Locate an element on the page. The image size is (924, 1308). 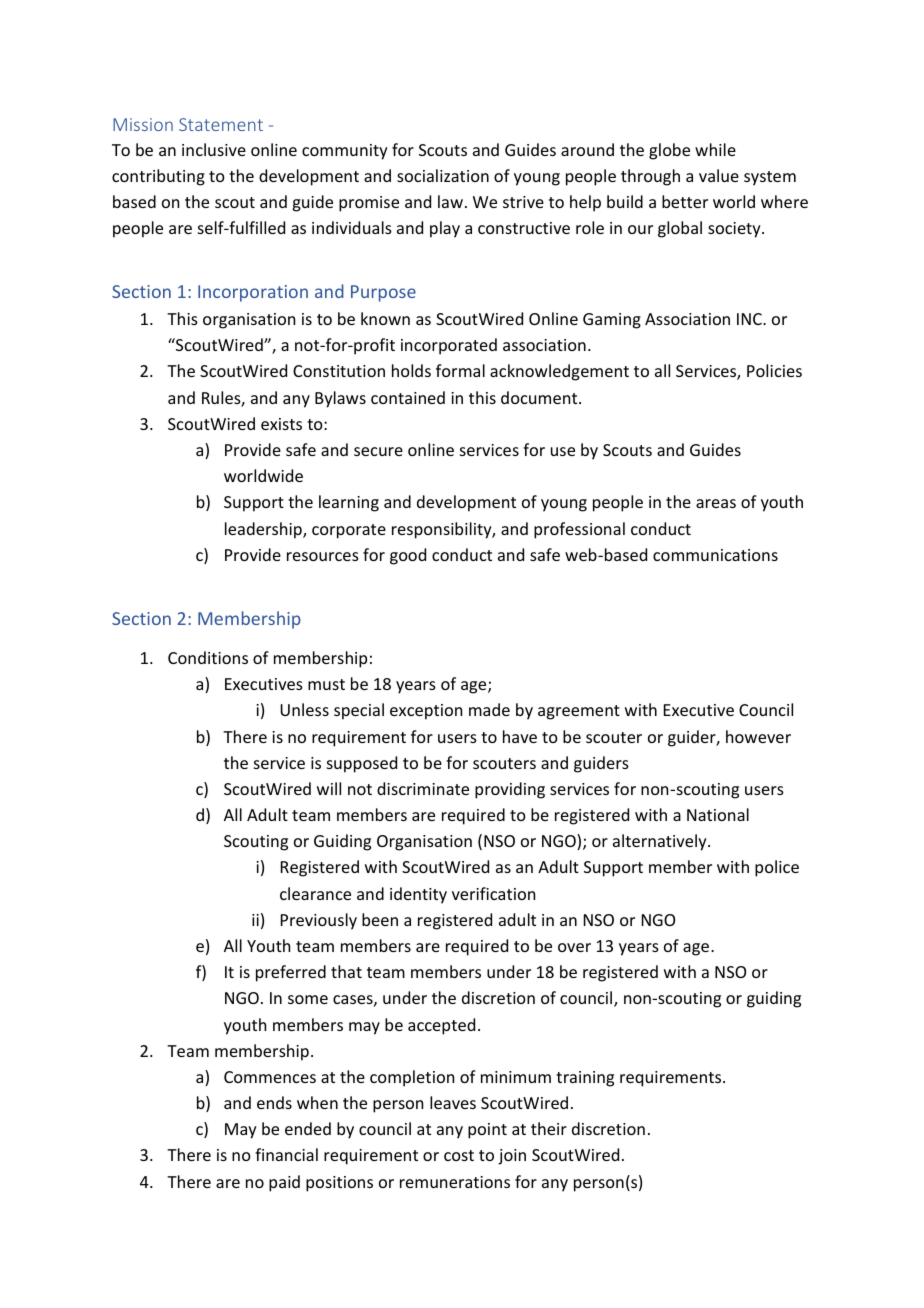
made is located at coordinates (489, 709).
